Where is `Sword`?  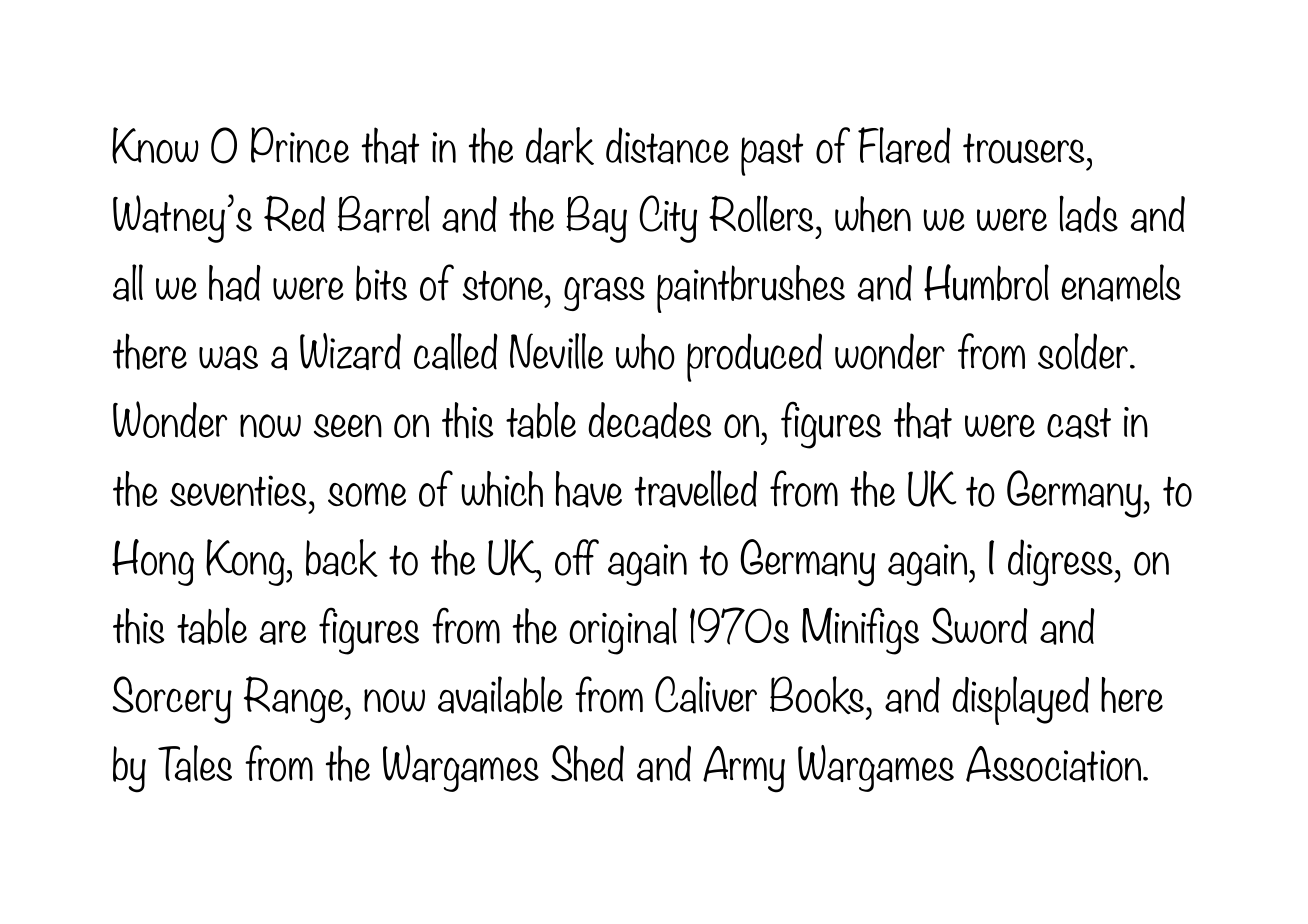
Sword is located at coordinates (980, 625).
